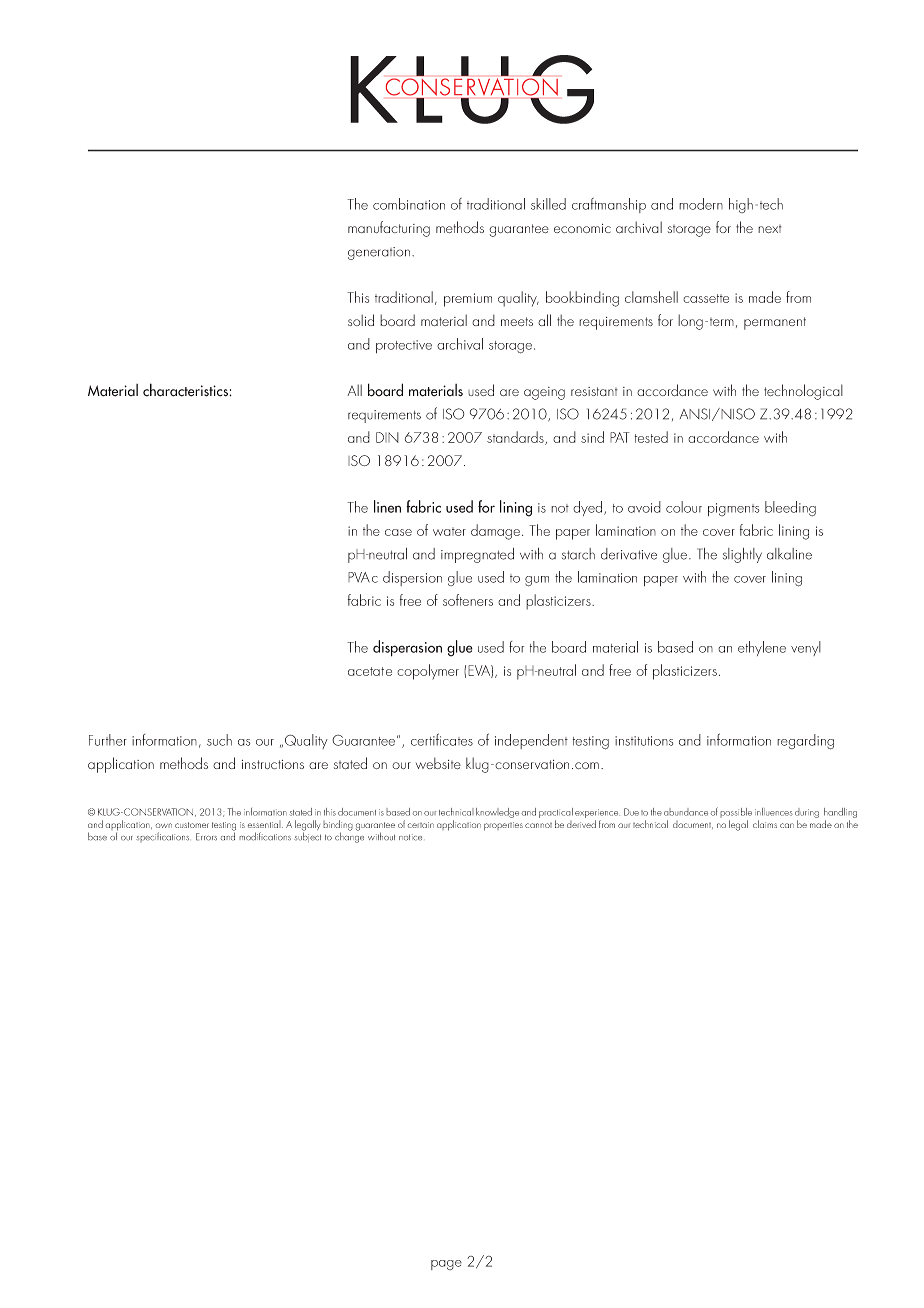  Describe the element at coordinates (805, 742) in the page. I see `regarding` at that location.
